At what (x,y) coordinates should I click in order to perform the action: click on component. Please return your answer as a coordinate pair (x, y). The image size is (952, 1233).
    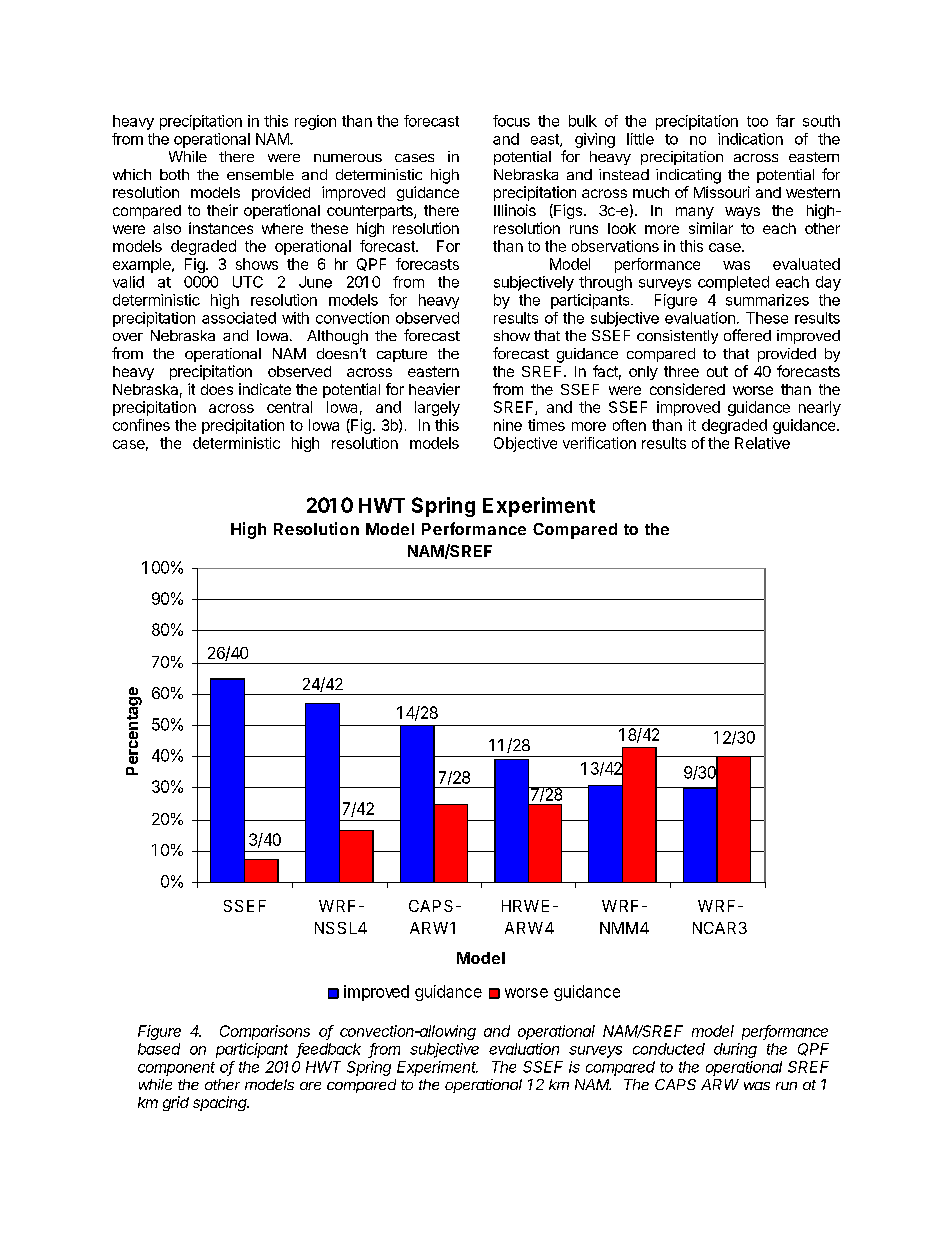
    Looking at the image, I should click on (176, 1069).
